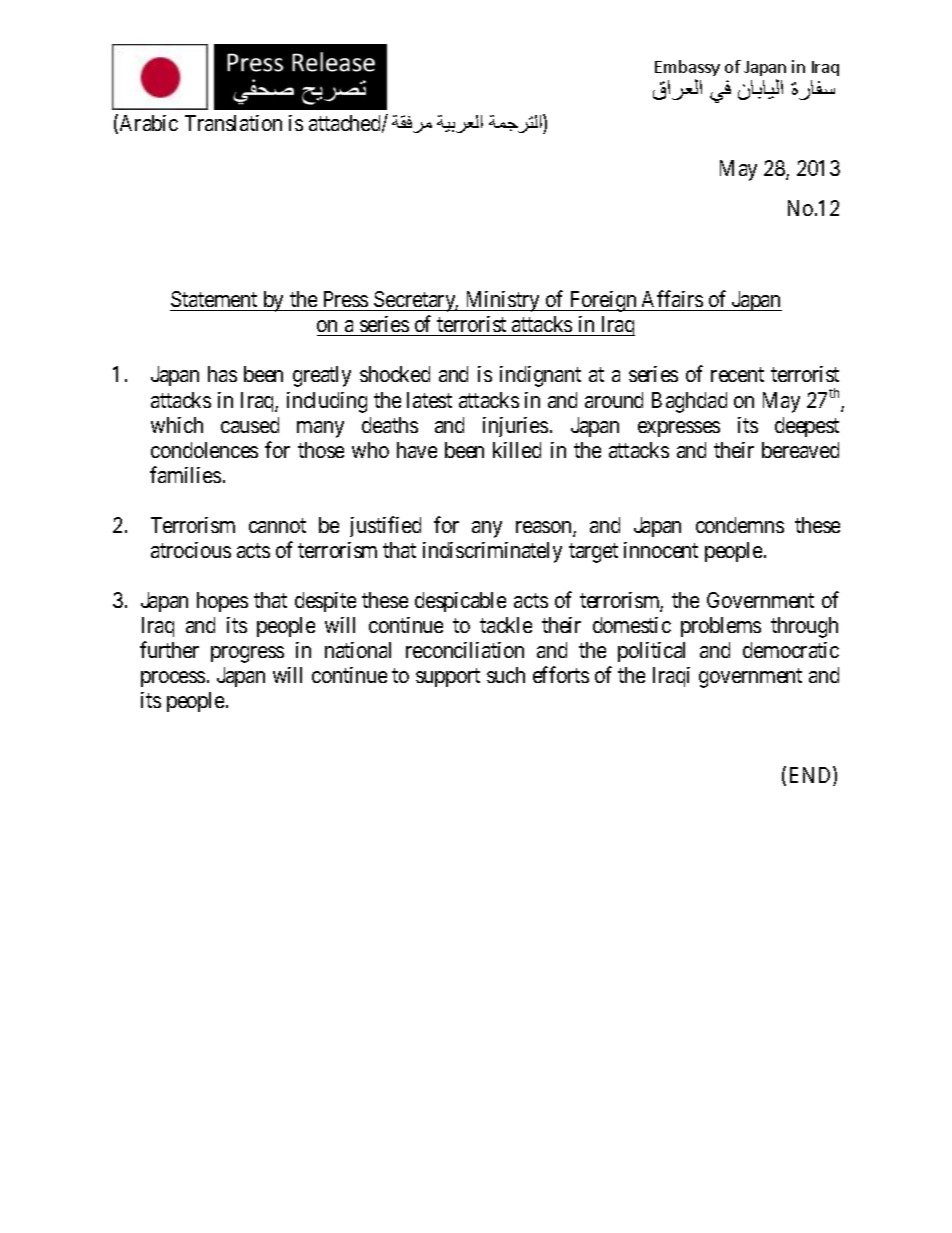 Image resolution: width=952 pixels, height=1233 pixels. Describe the element at coordinates (672, 298) in the page. I see `Affairs` at that location.
